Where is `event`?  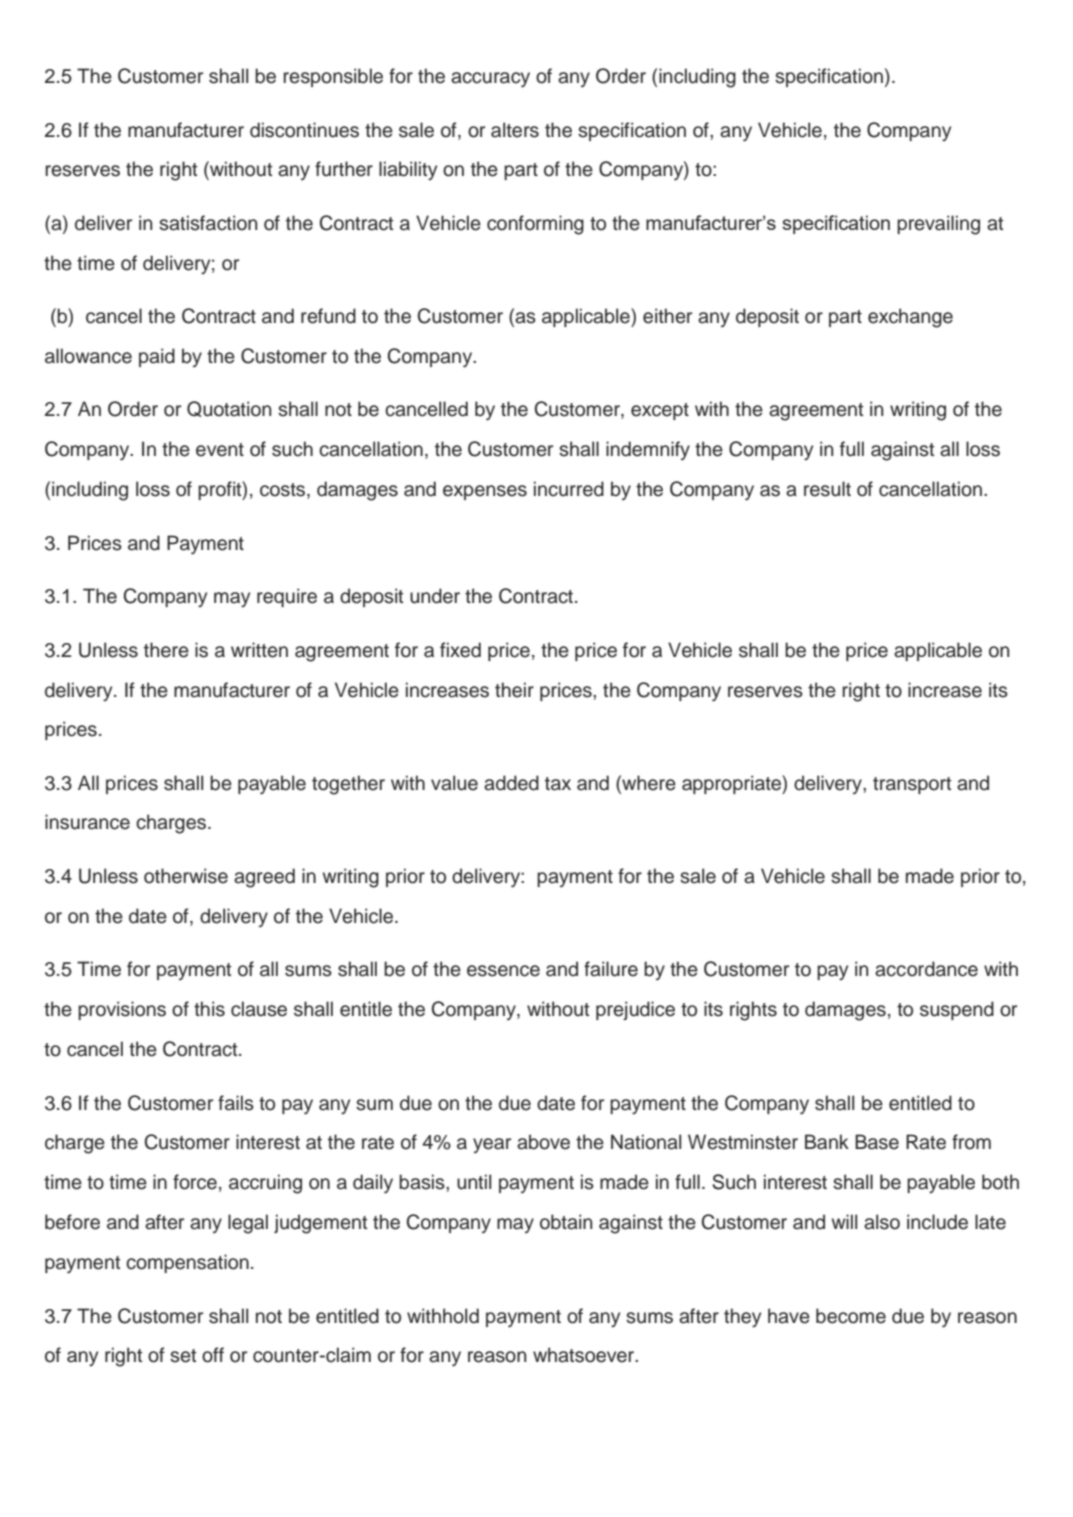 event is located at coordinates (220, 450).
